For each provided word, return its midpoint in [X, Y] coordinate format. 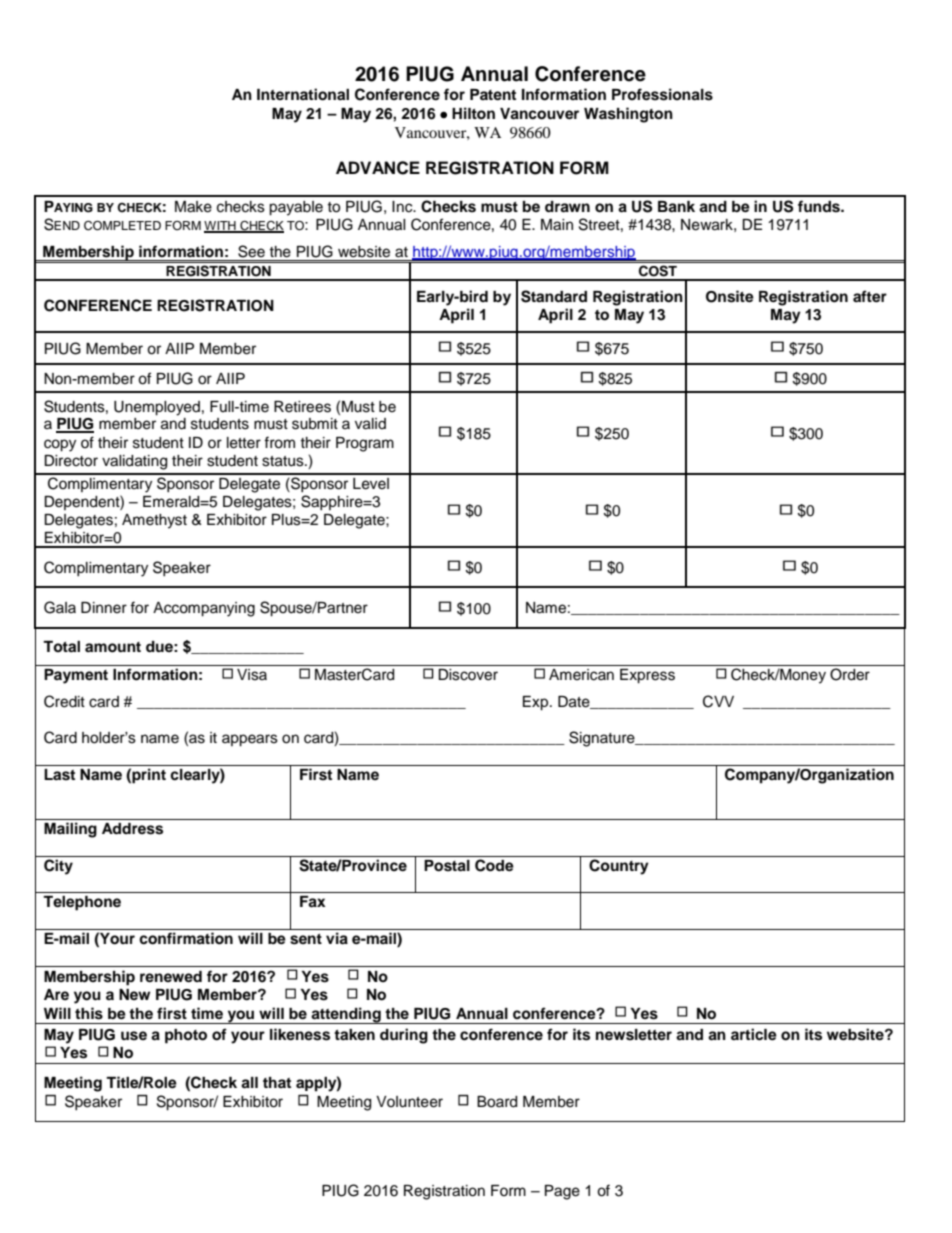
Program [365, 444]
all [249, 1083]
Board [497, 1102]
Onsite [730, 296]
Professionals [662, 94]
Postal [447, 866]
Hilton [473, 113]
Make [193, 207]
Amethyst [154, 521]
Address [132, 829]
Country [619, 867]
